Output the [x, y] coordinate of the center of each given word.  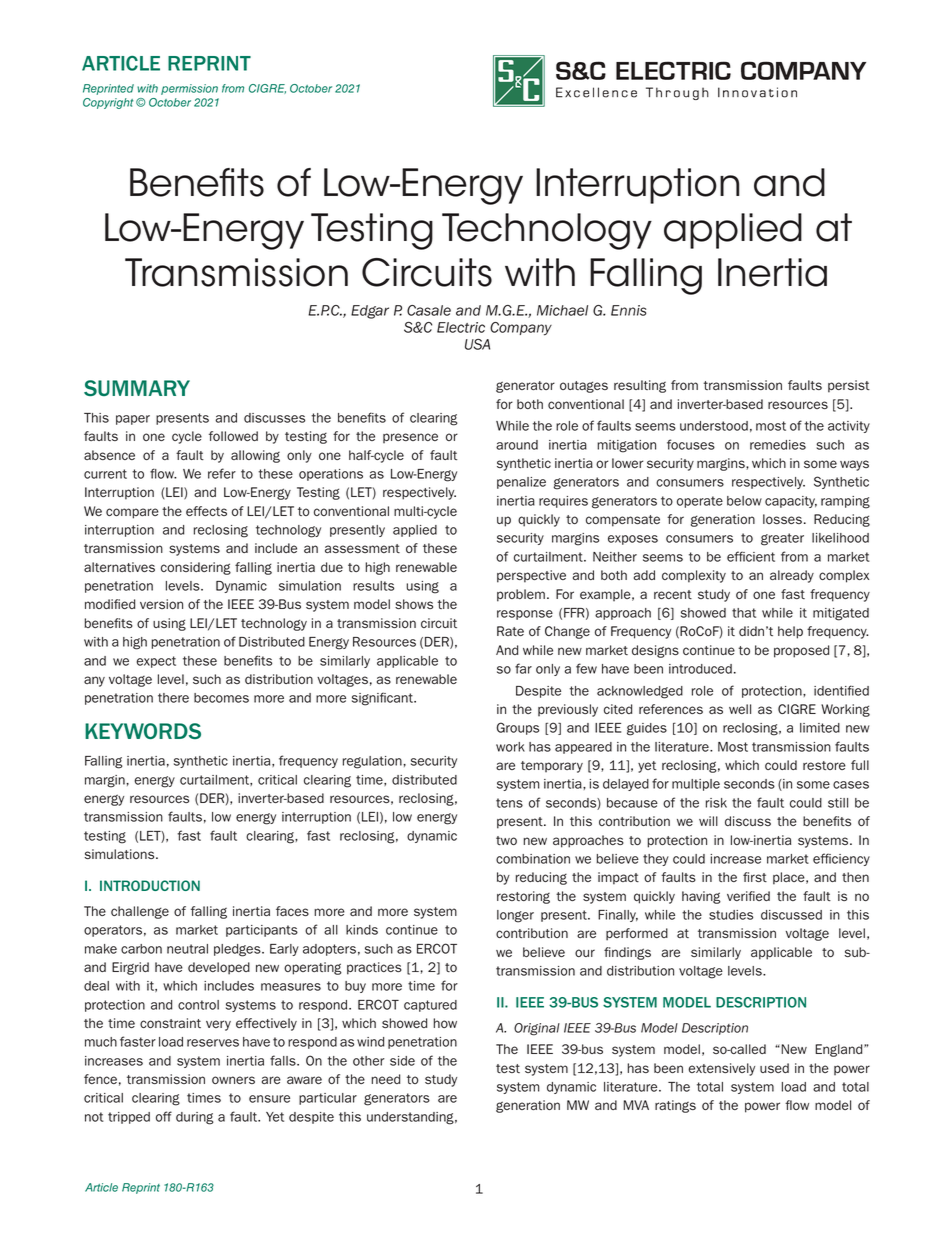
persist [849, 386]
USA [477, 344]
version [161, 604]
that [744, 613]
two [506, 840]
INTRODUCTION [150, 885]
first [755, 877]
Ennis [628, 310]
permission [189, 89]
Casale [429, 310]
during [195, 1118]
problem [521, 595]
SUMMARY [137, 388]
